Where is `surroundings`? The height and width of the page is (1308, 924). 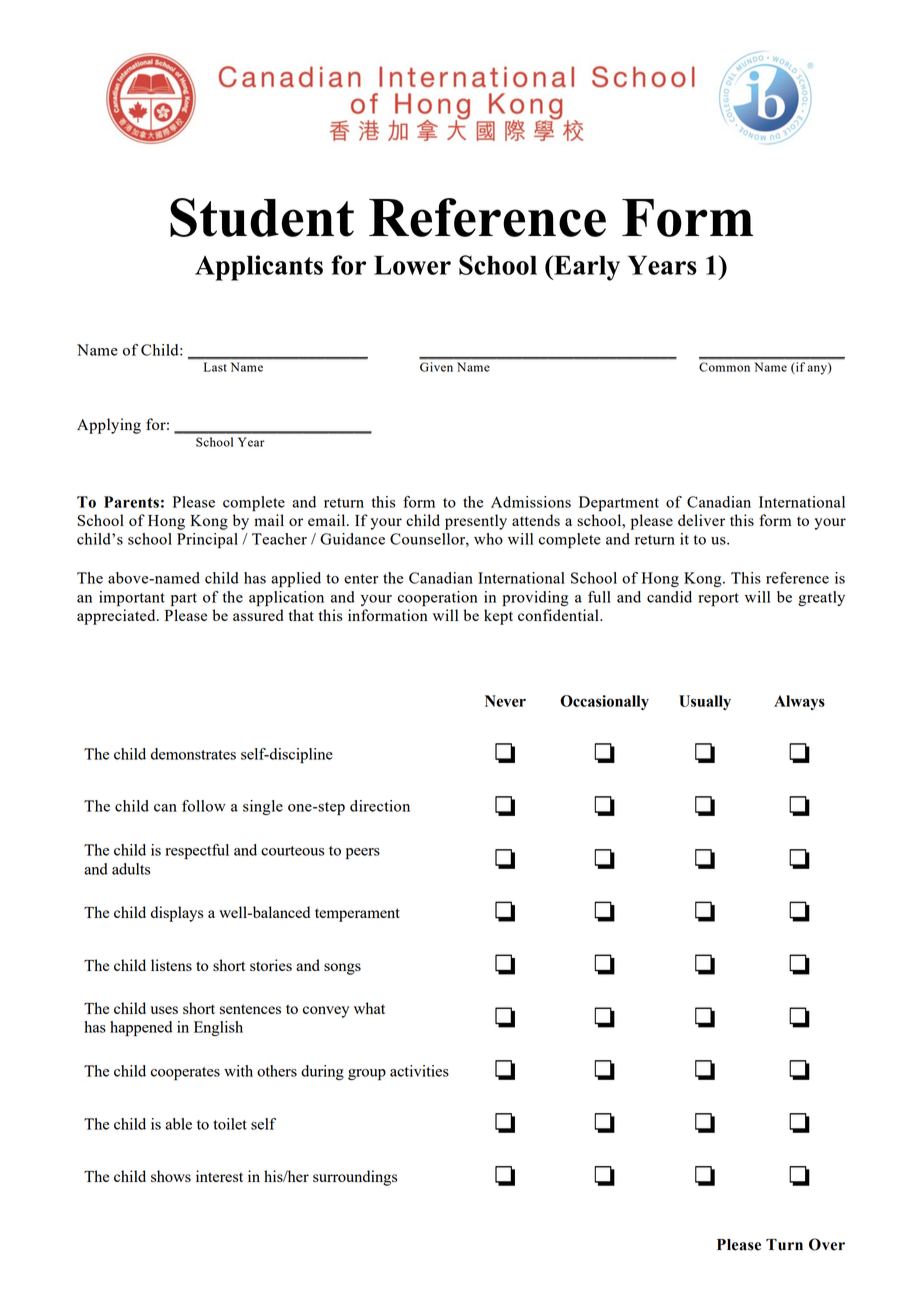
surroundings is located at coordinates (355, 1178).
